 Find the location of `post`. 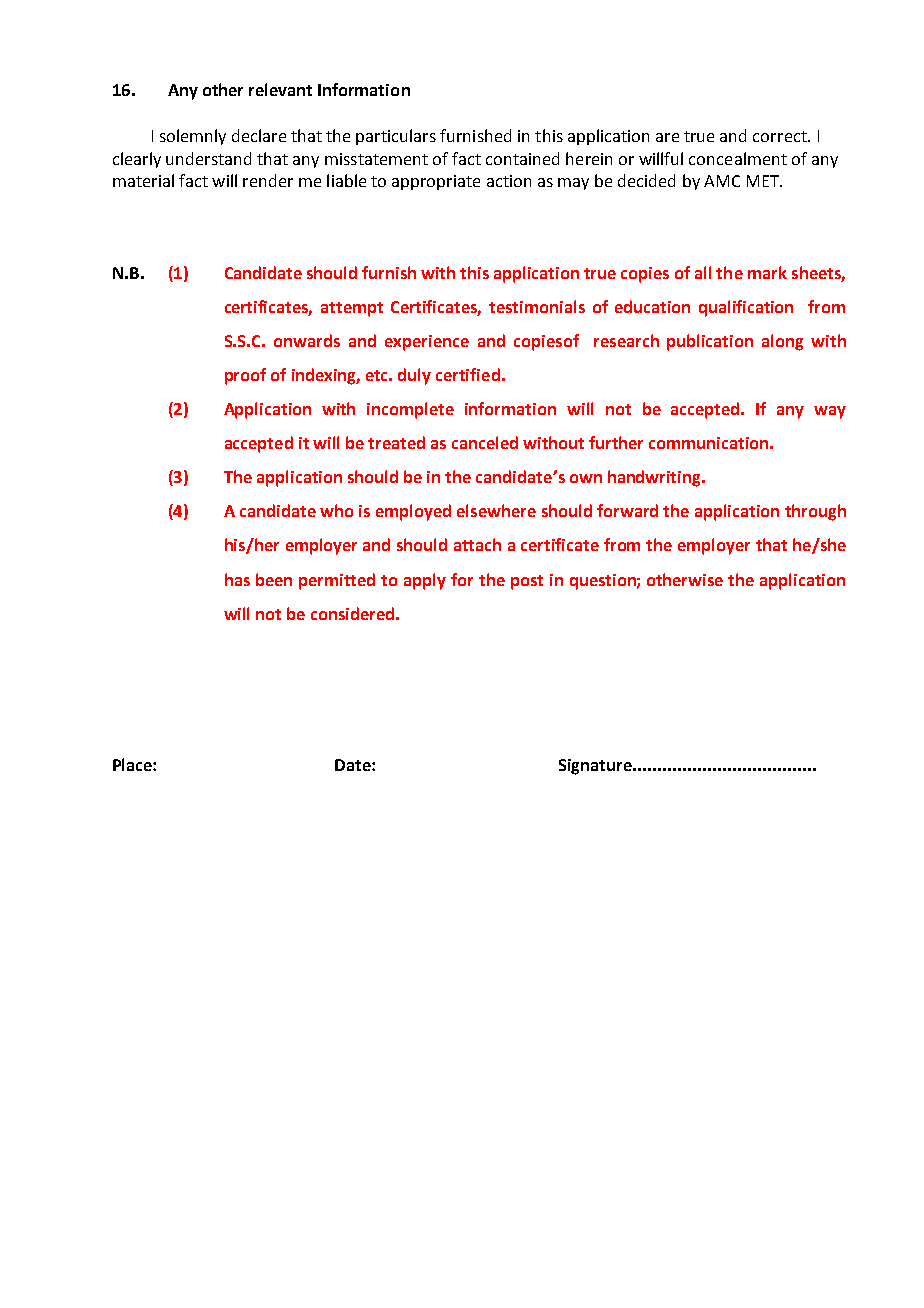

post is located at coordinates (527, 582).
